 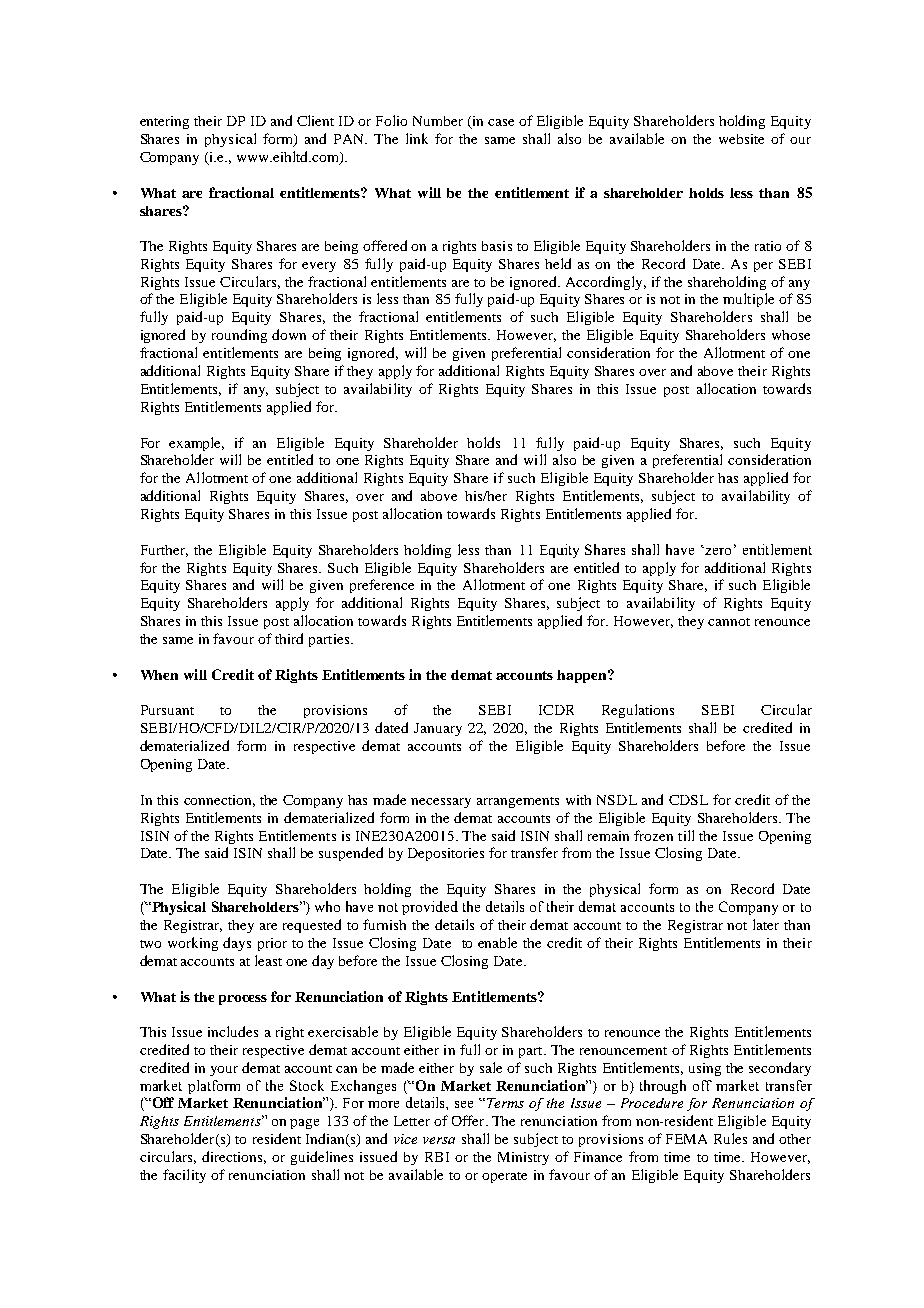 I want to click on website, so click(x=741, y=139).
